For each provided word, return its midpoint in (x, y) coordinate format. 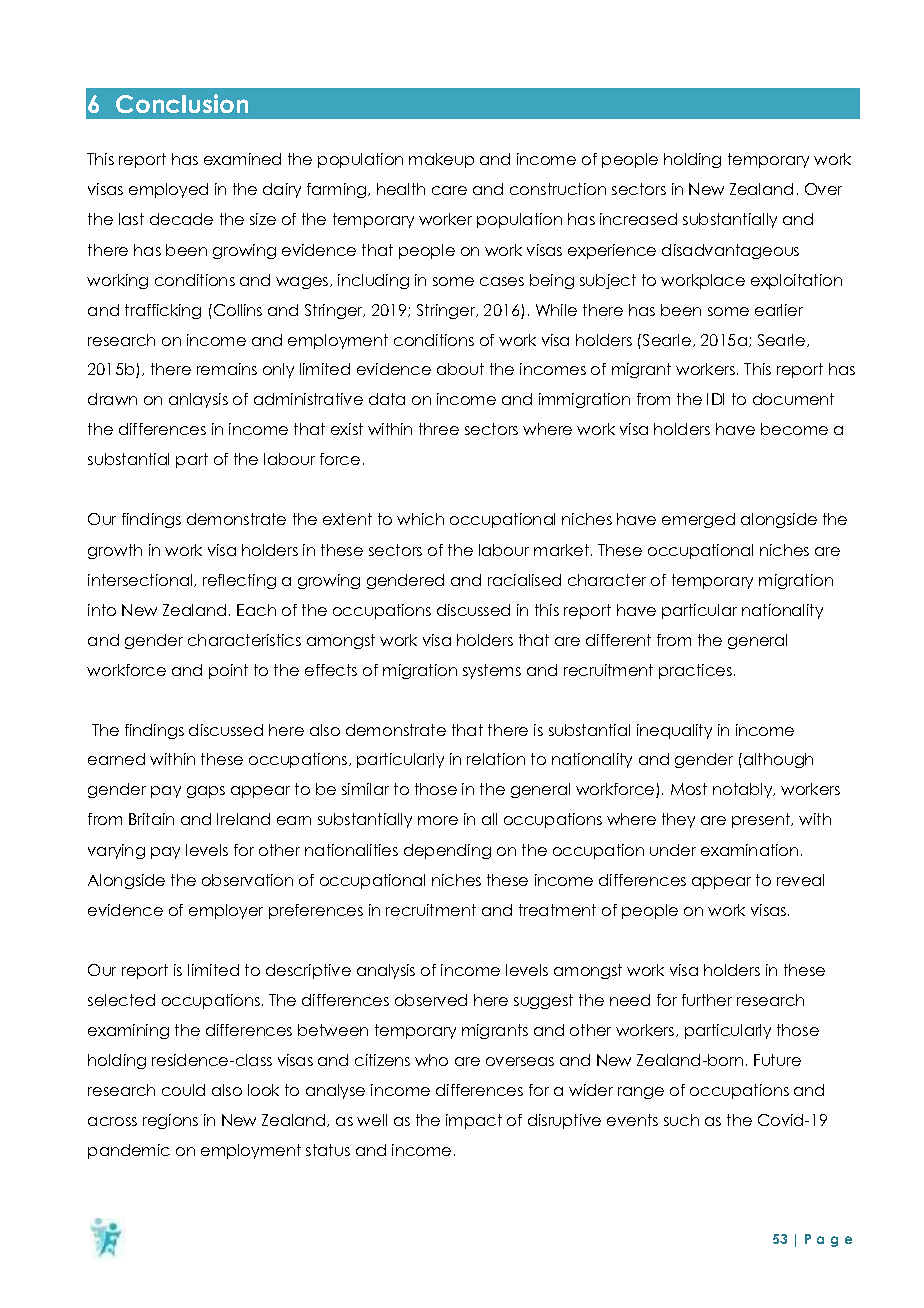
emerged (698, 520)
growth (115, 551)
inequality (674, 731)
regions (170, 1121)
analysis (386, 971)
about (460, 369)
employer (226, 911)
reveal (800, 880)
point (228, 671)
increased (638, 219)
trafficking (163, 311)
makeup (441, 160)
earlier (779, 310)
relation (496, 759)
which (420, 519)
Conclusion (182, 103)
